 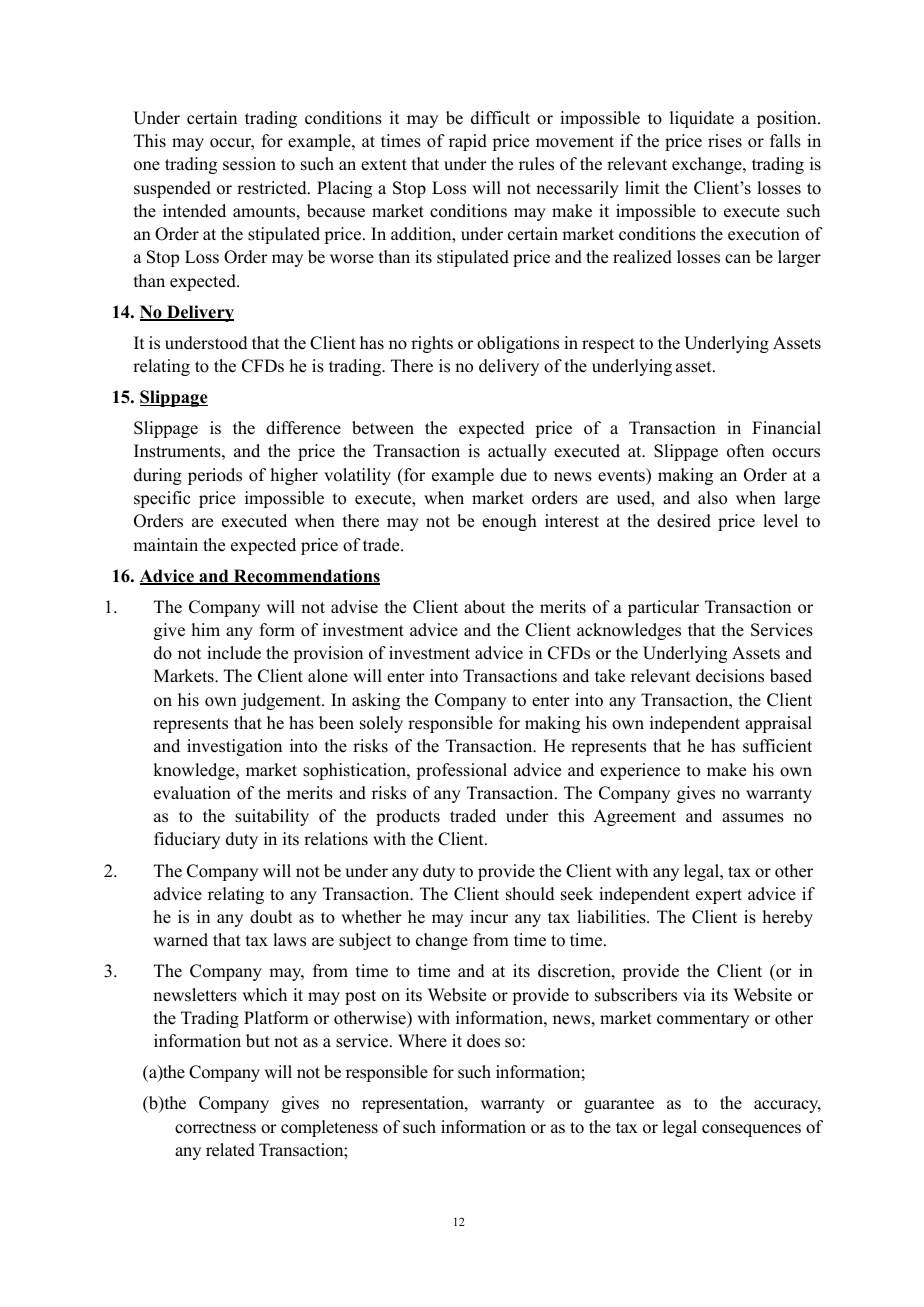 I want to click on incur, so click(x=489, y=917).
